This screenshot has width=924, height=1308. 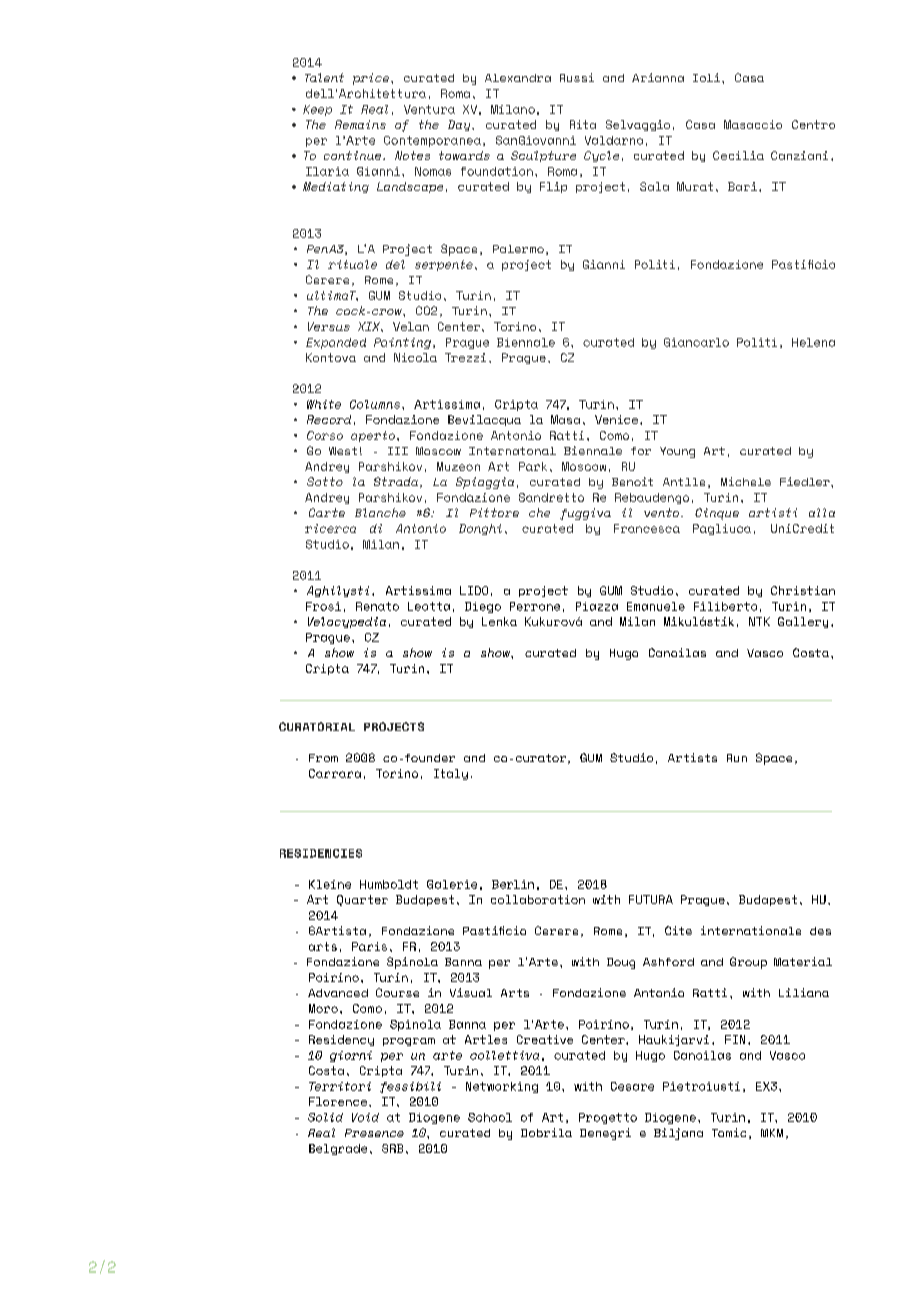 What do you see at coordinates (746, 481) in the screenshot?
I see `Michele` at bounding box center [746, 481].
